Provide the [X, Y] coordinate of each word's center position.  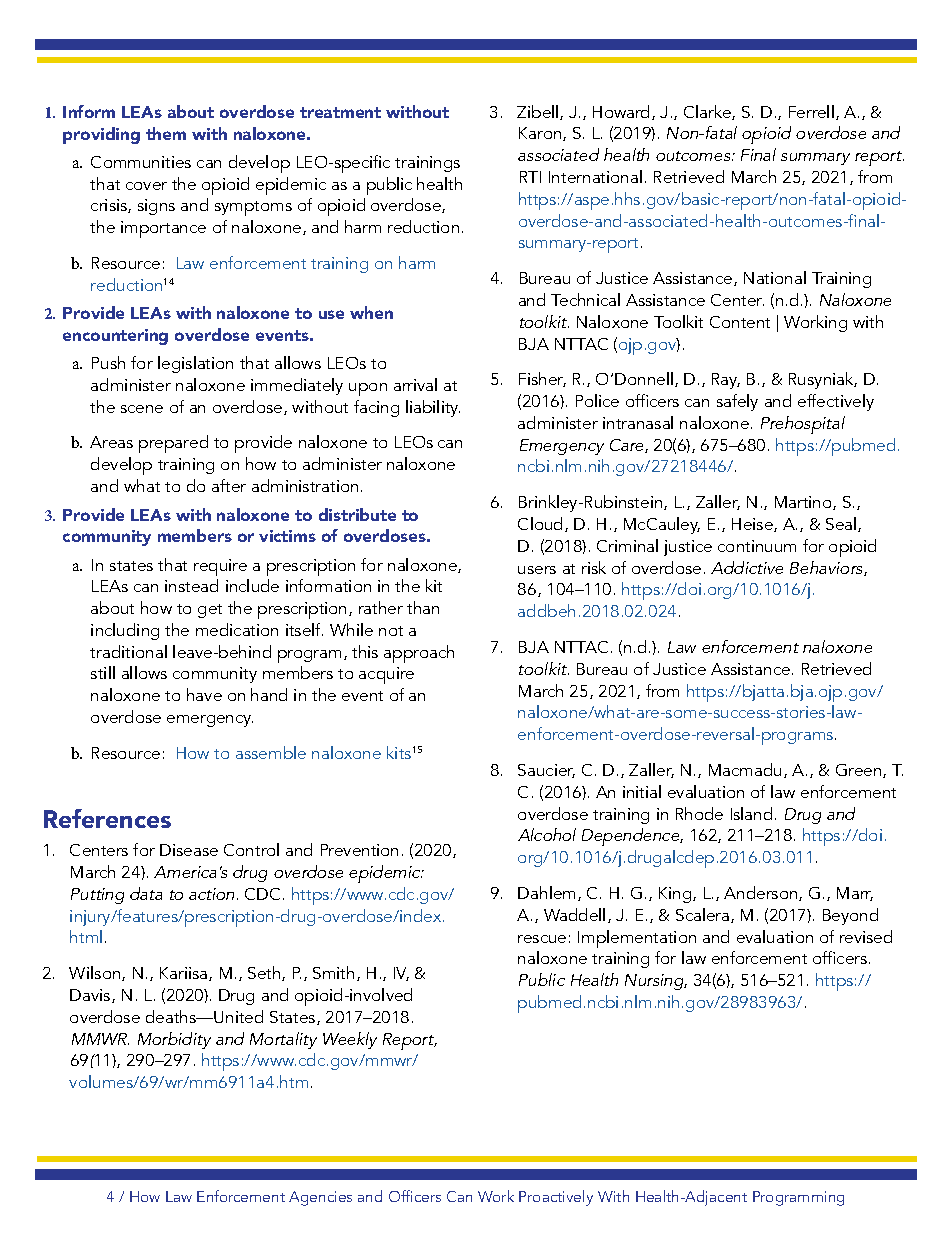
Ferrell [811, 111]
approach [419, 654]
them [166, 133]
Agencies [320, 1198]
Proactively [556, 1198]
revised [866, 936]
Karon [541, 134]
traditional [128, 651]
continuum [757, 546]
